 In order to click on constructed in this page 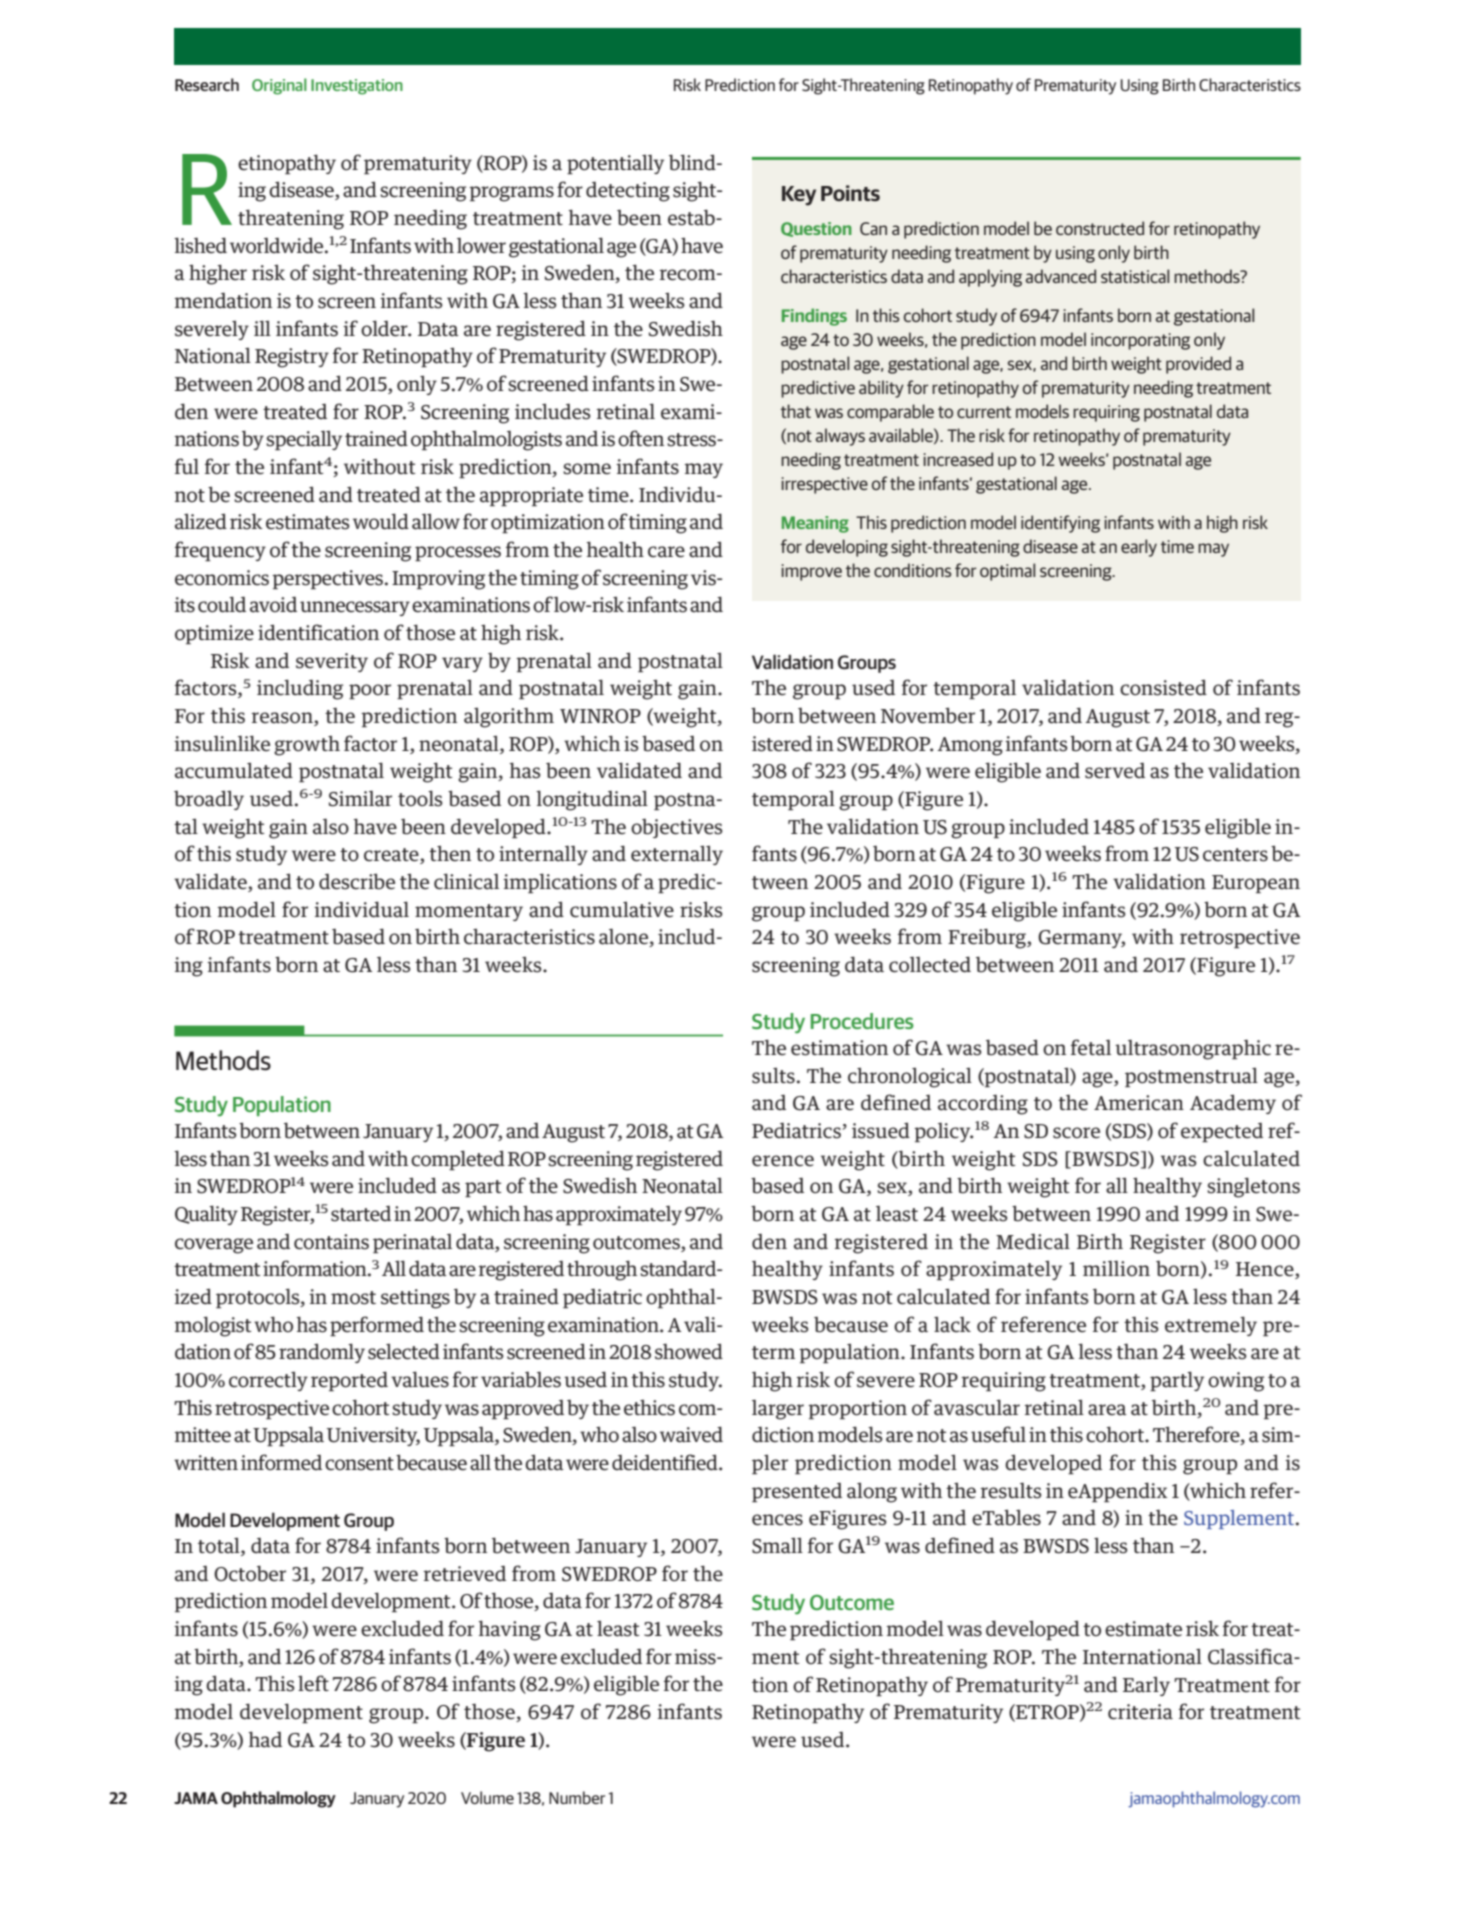, I will do `click(1100, 228)`.
